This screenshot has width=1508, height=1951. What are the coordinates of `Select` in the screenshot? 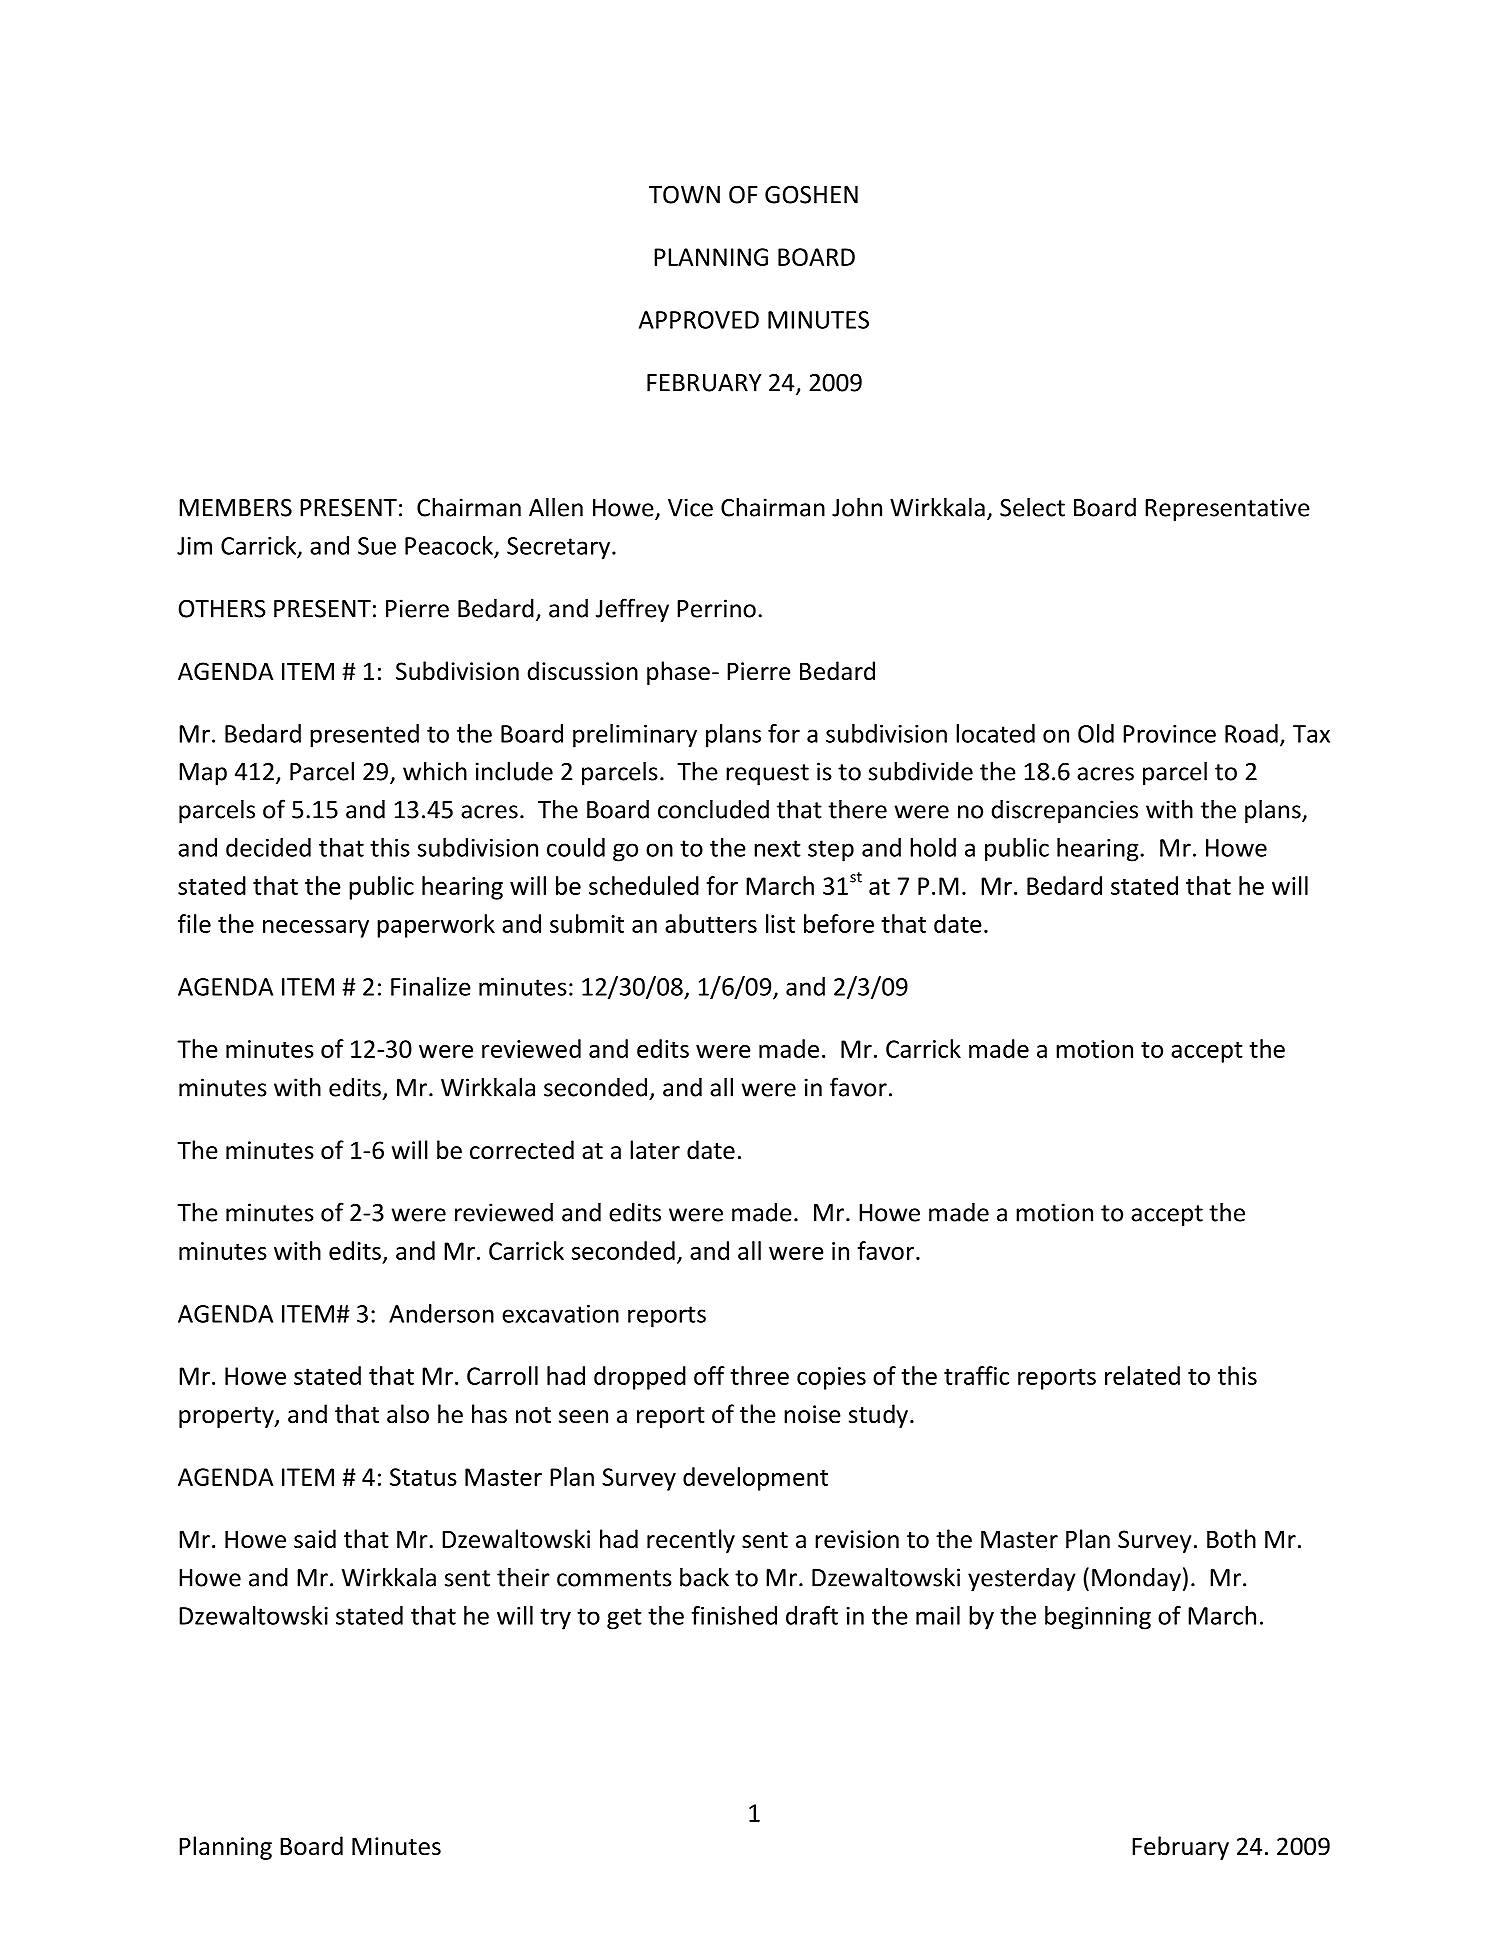 It's located at (1032, 507).
